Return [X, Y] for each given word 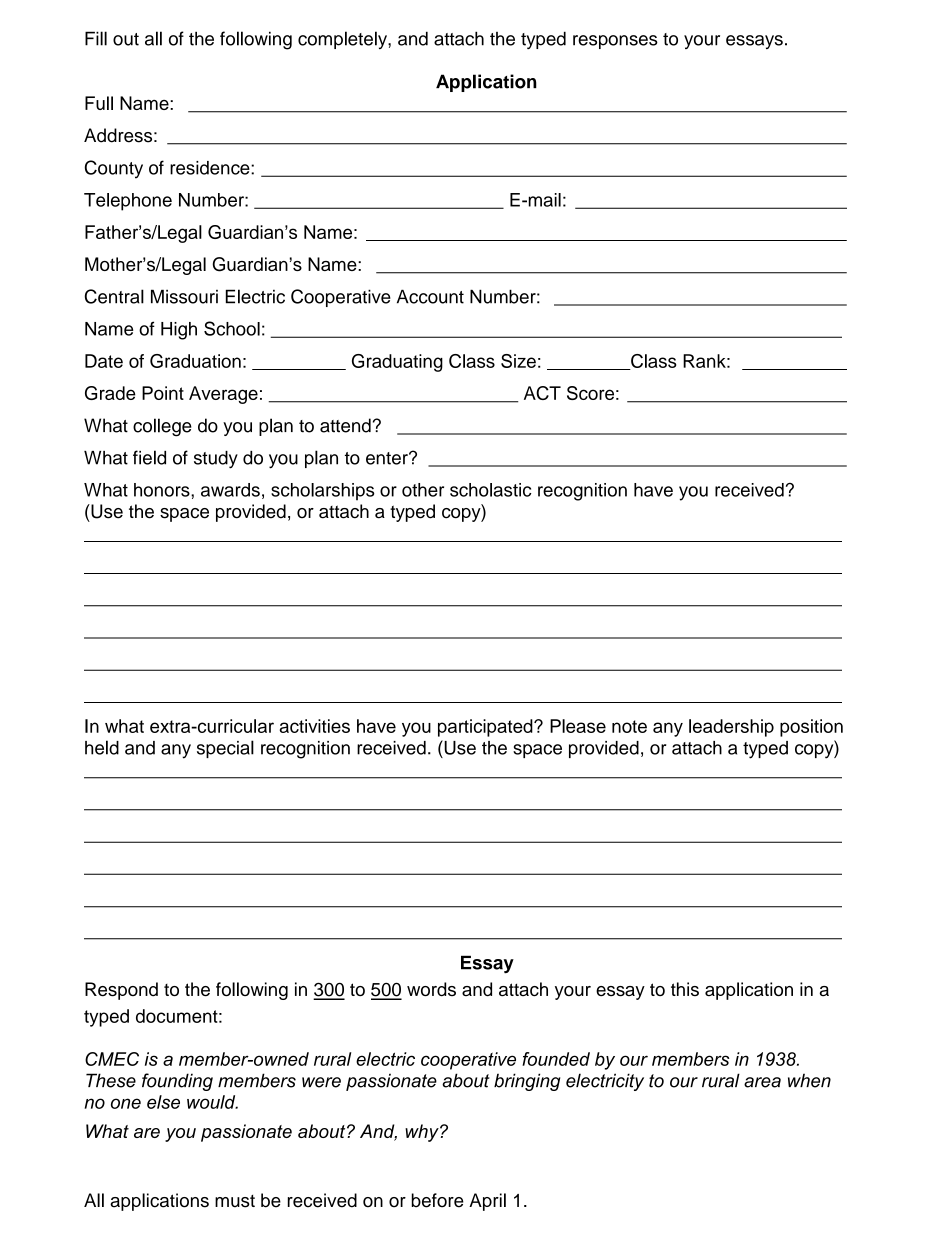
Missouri [184, 296]
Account [430, 296]
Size [518, 361]
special [225, 749]
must [235, 1201]
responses [615, 42]
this [685, 989]
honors [163, 490]
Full [99, 103]
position [811, 728]
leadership [731, 728]
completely [343, 40]
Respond [121, 991]
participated [486, 728]
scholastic [490, 490]
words [431, 989]
